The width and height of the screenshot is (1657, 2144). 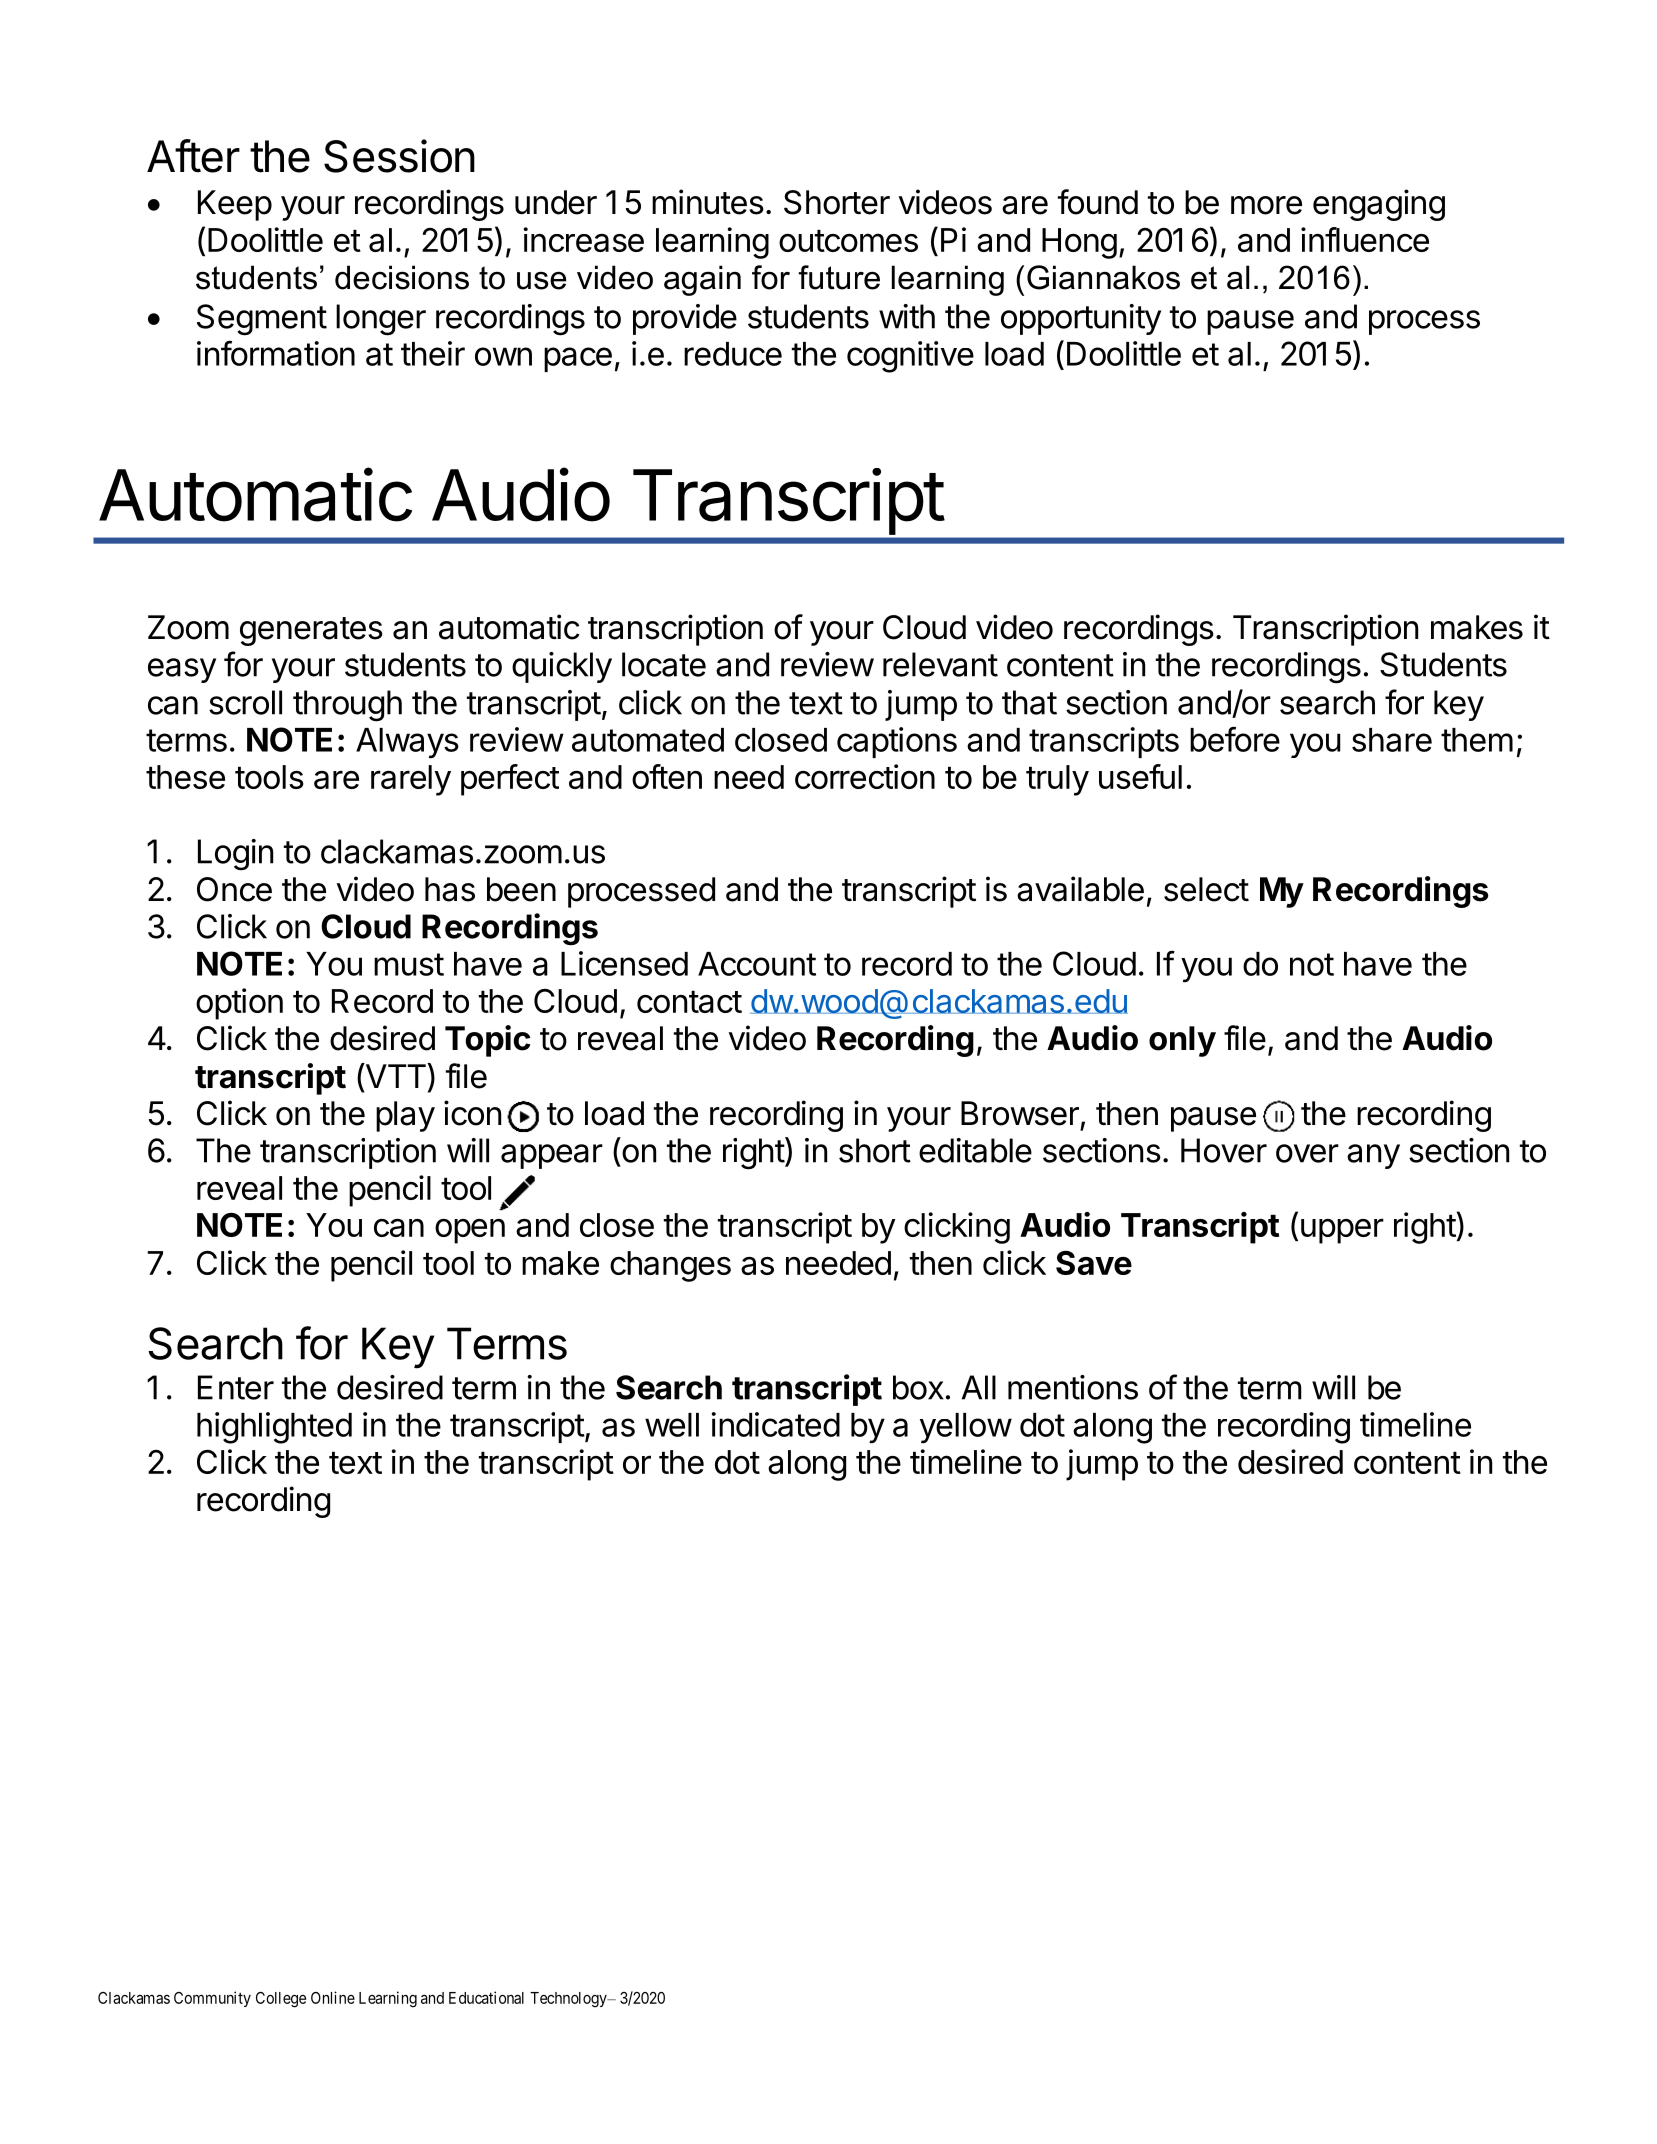 What do you see at coordinates (333, 1997) in the screenshot?
I see `Online` at bounding box center [333, 1997].
